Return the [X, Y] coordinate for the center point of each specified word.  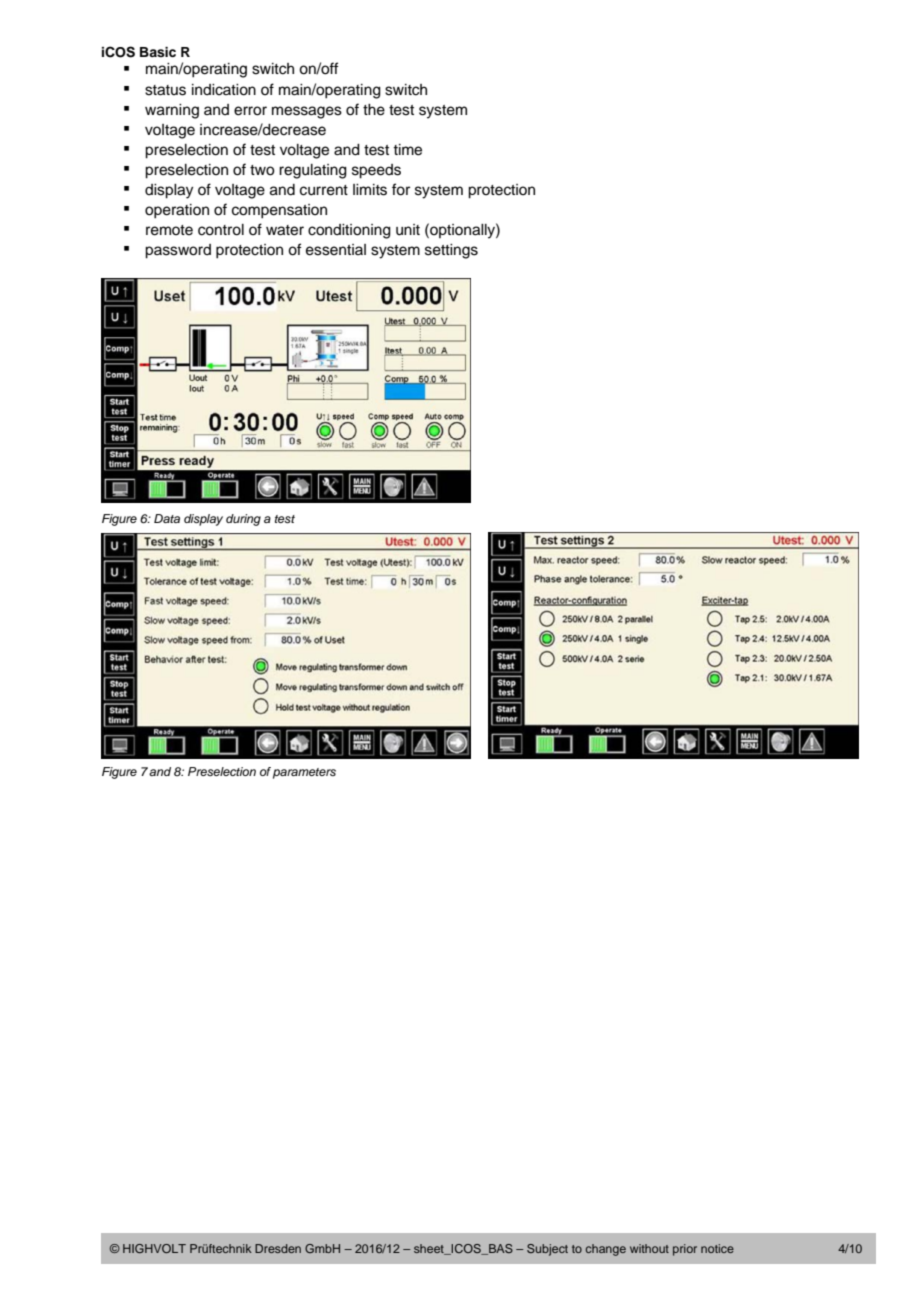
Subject [547, 1250]
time [407, 150]
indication [224, 90]
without [649, 1248]
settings [451, 251]
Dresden [278, 1248]
